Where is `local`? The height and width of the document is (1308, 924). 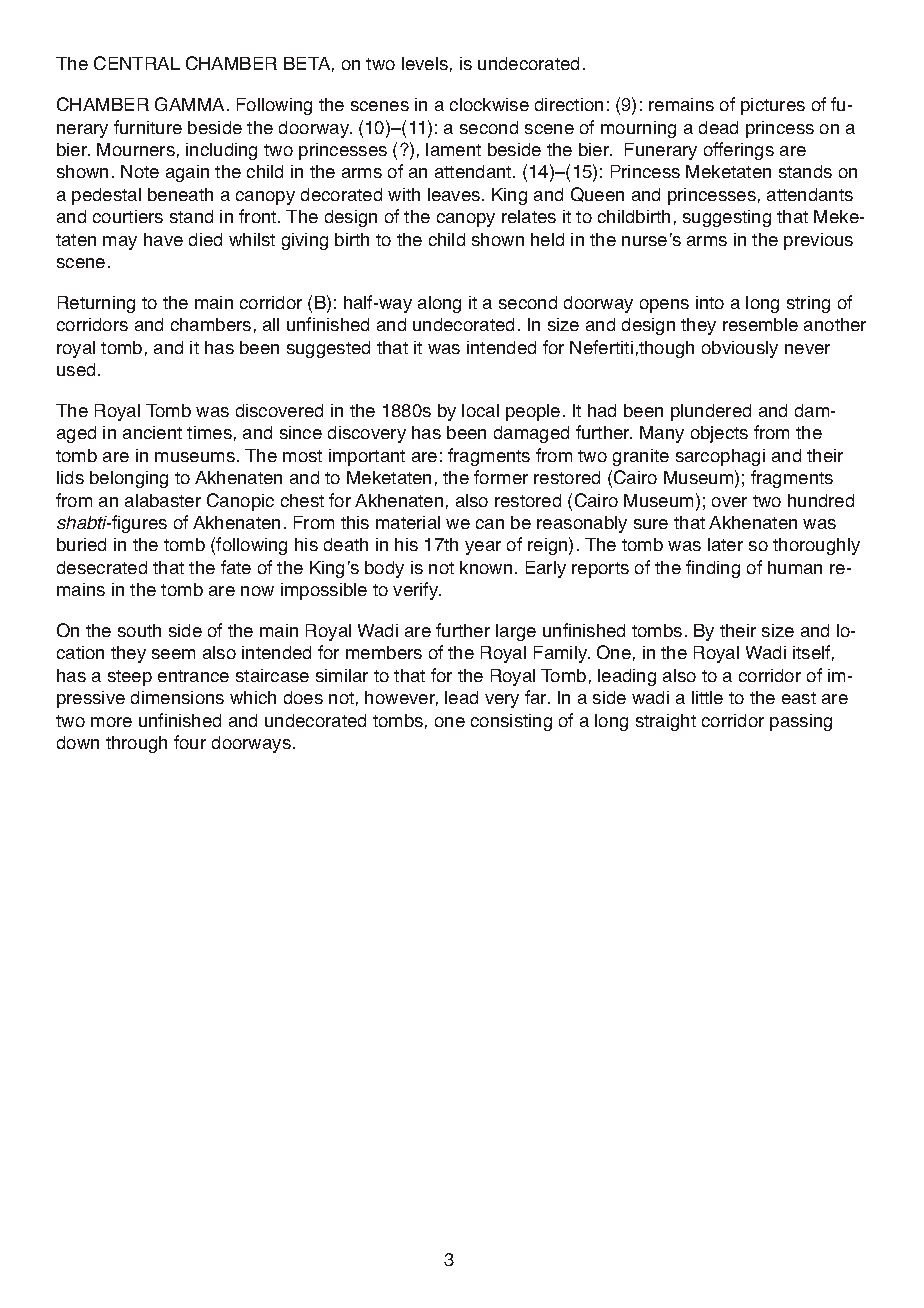 local is located at coordinates (480, 410).
